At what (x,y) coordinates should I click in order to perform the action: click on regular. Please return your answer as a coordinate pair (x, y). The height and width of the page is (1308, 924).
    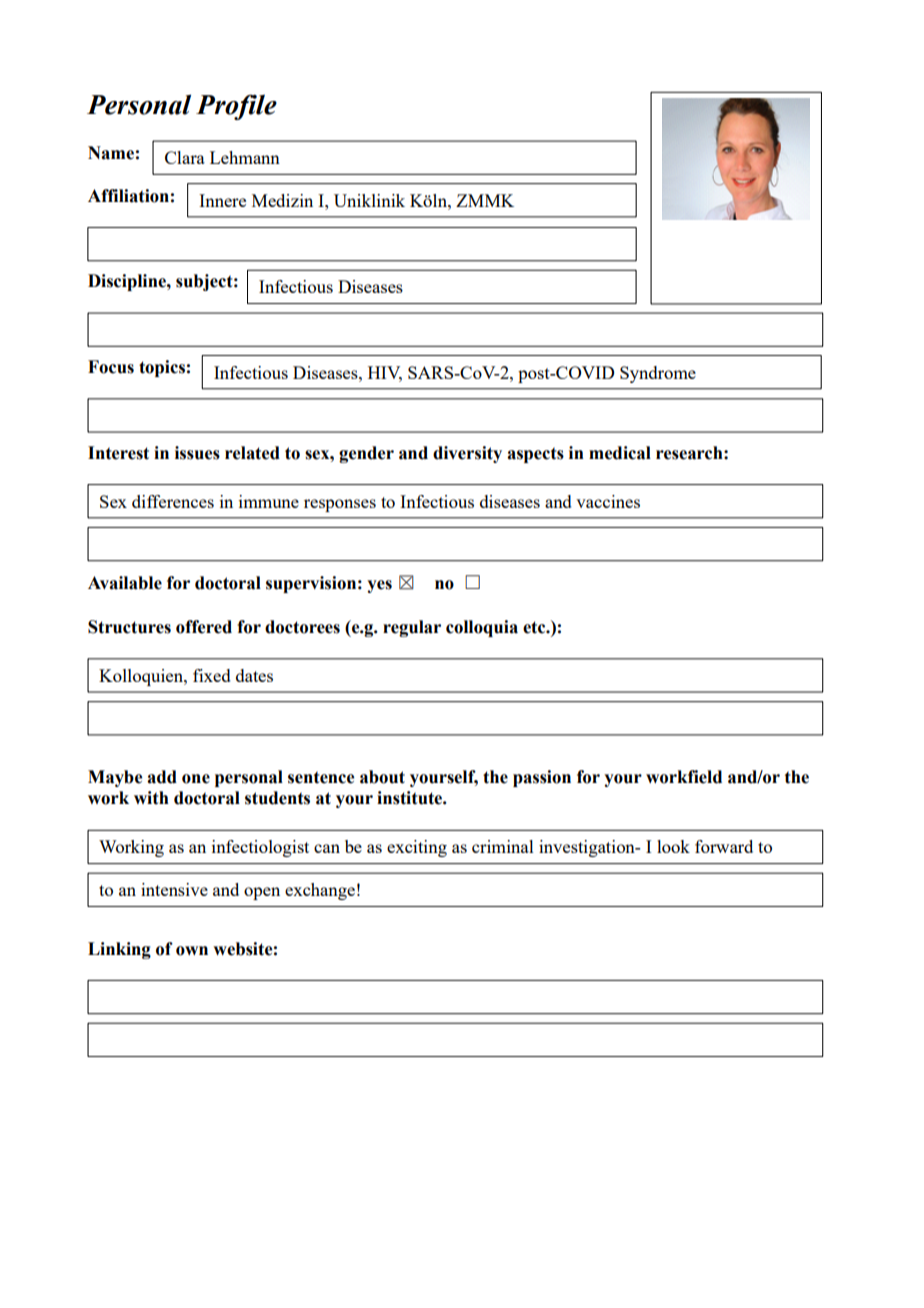
    Looking at the image, I should click on (412, 628).
